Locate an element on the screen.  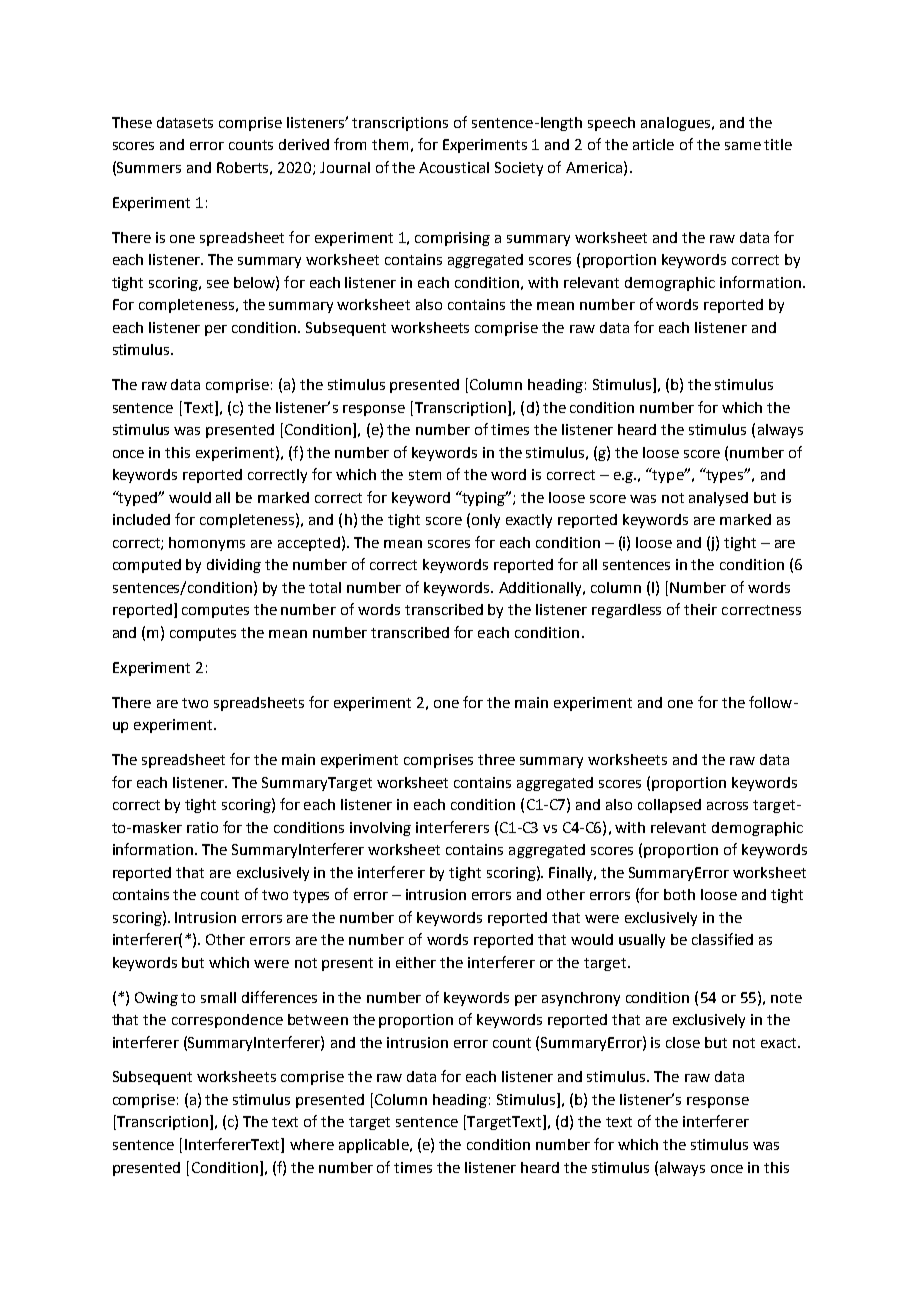
their is located at coordinates (700, 609).
